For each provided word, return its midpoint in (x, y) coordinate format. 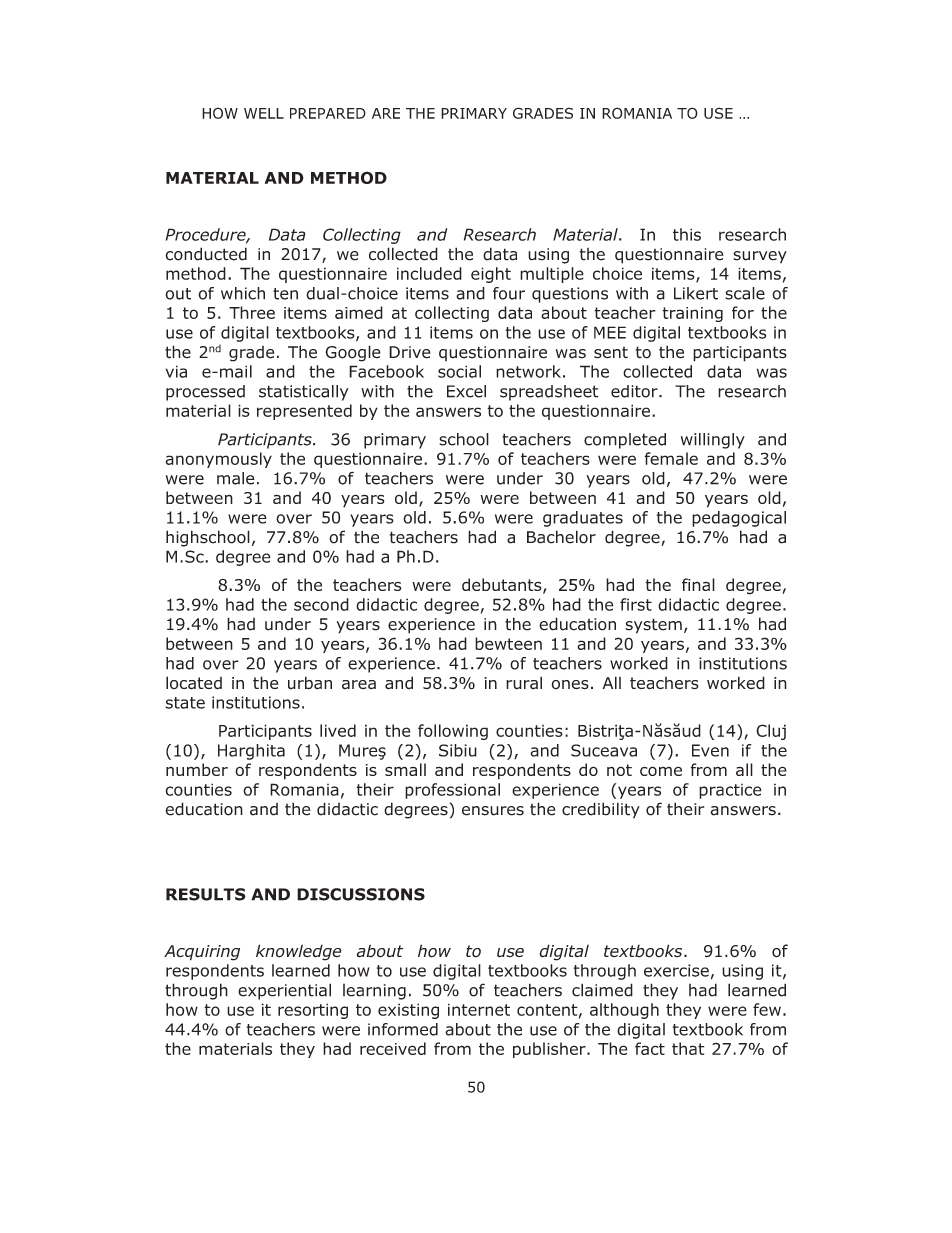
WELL (264, 113)
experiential (284, 991)
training (692, 314)
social (459, 371)
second (321, 604)
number (197, 769)
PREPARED (328, 113)
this (687, 234)
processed (205, 393)
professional (452, 791)
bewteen (508, 643)
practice (730, 791)
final (698, 584)
